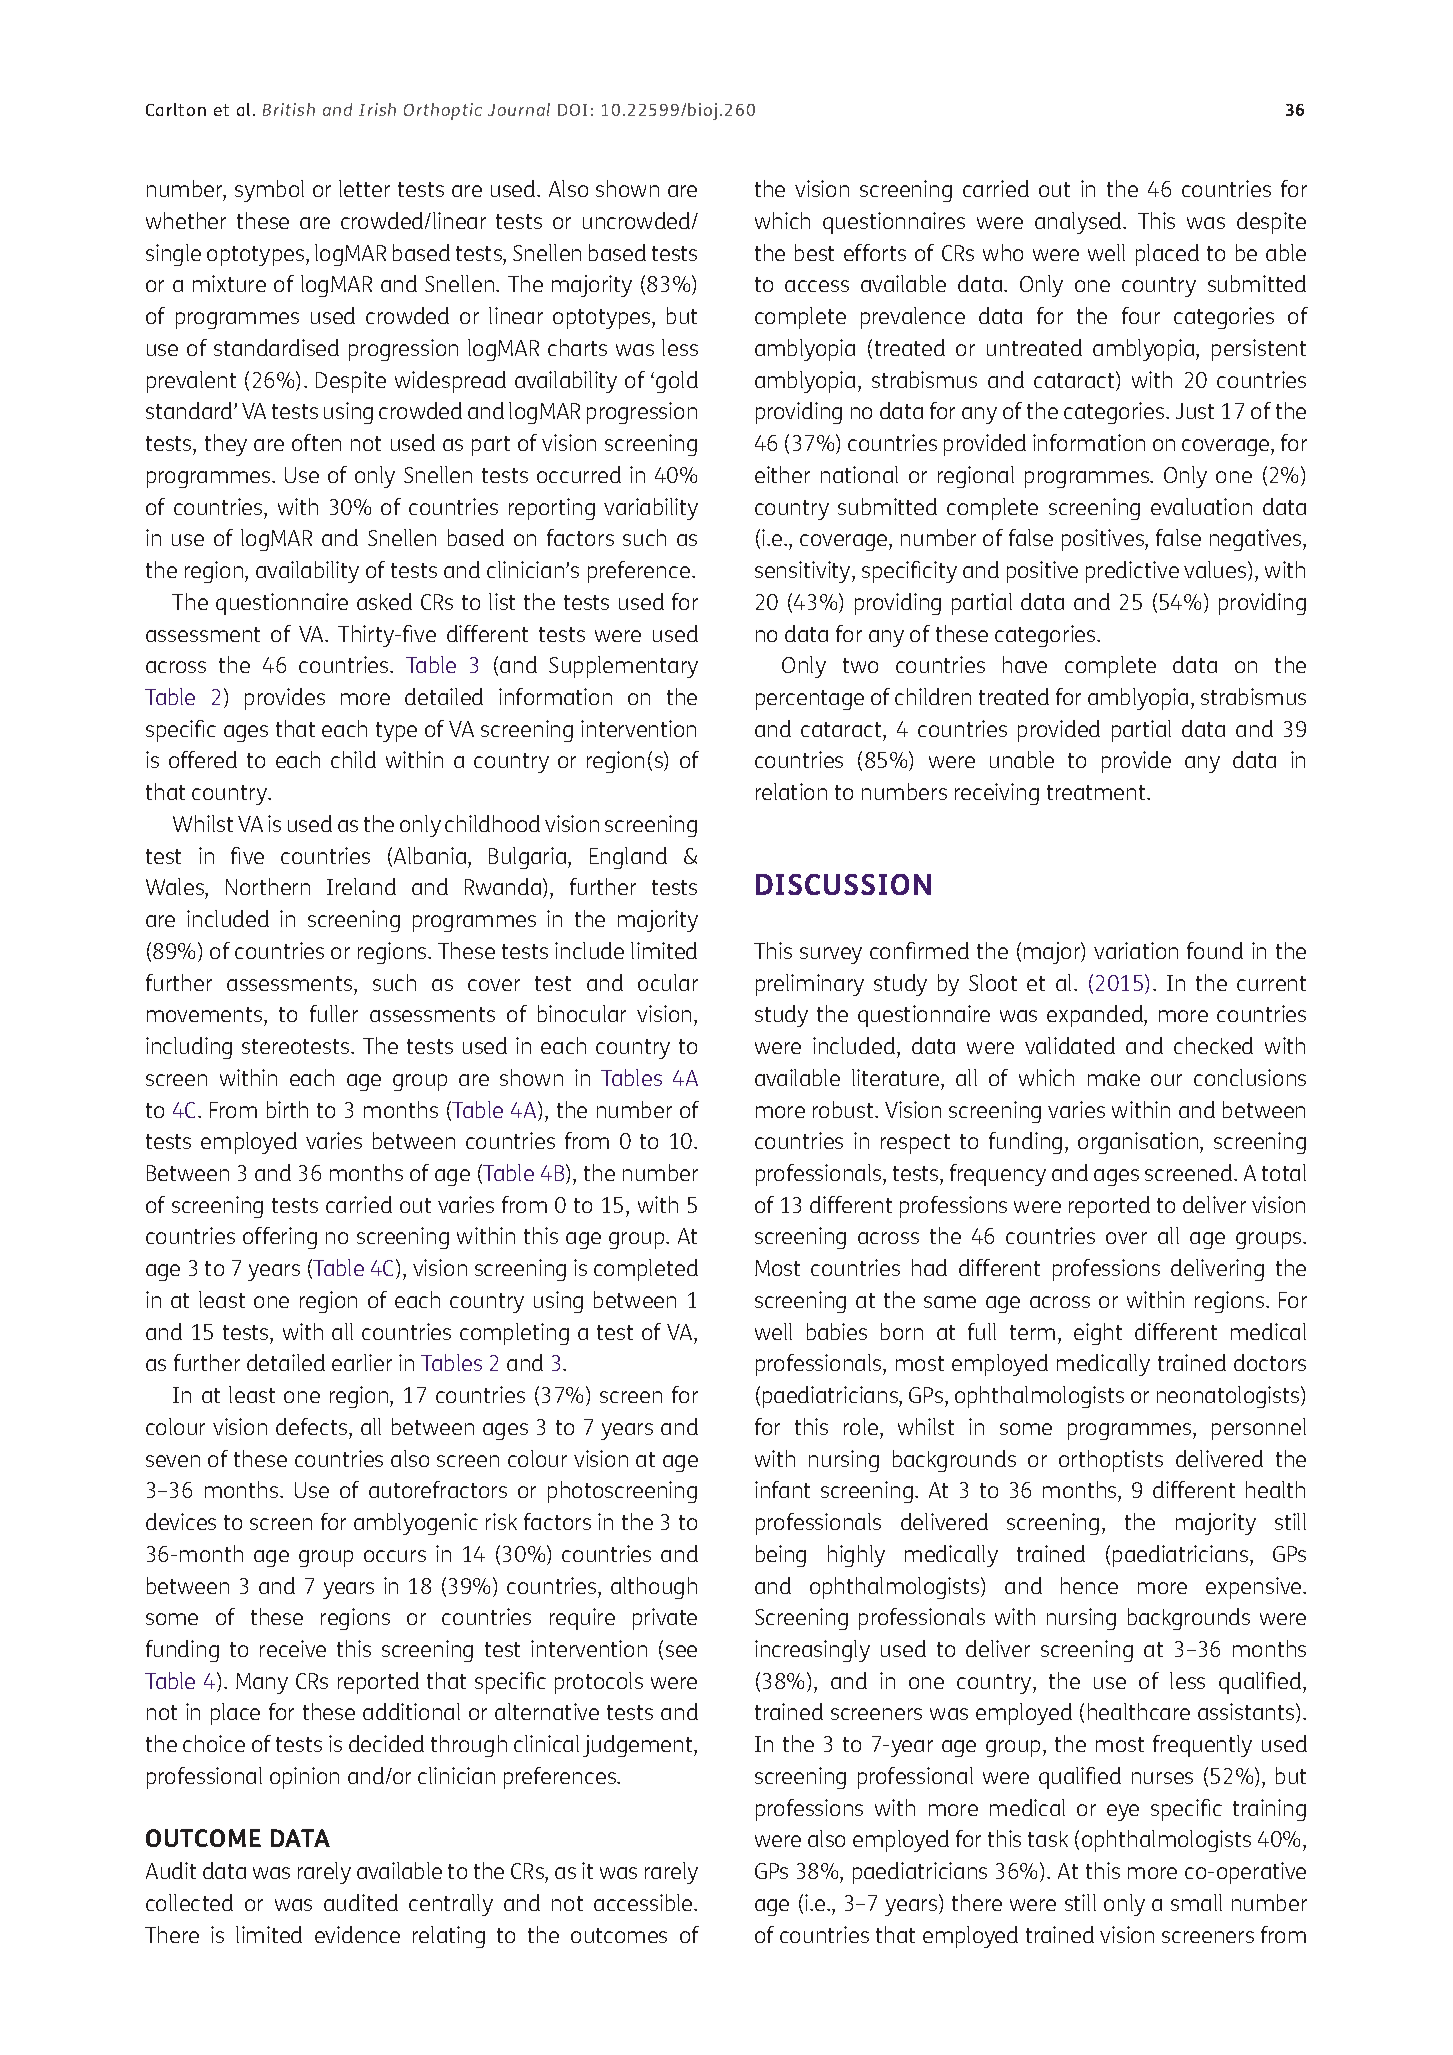  Describe the element at coordinates (357, 1934) in the screenshot. I see `evidence` at that location.
